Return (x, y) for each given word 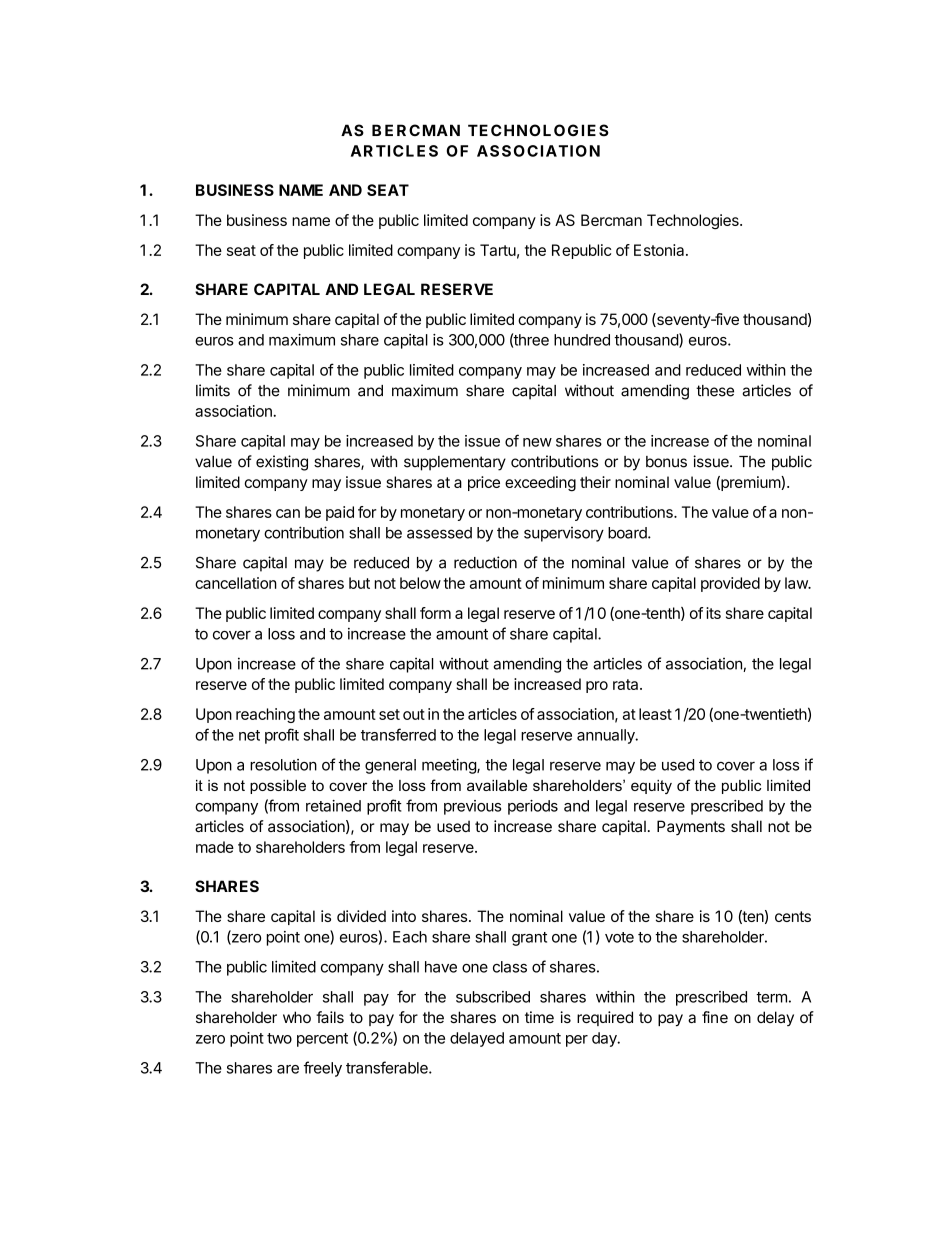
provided (730, 584)
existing (282, 463)
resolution (283, 765)
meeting (450, 766)
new (537, 442)
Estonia (660, 250)
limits (213, 390)
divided (361, 916)
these (715, 391)
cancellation (236, 583)
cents (793, 916)
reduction (485, 562)
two (279, 1038)
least (655, 714)
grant (529, 939)
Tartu (498, 250)
